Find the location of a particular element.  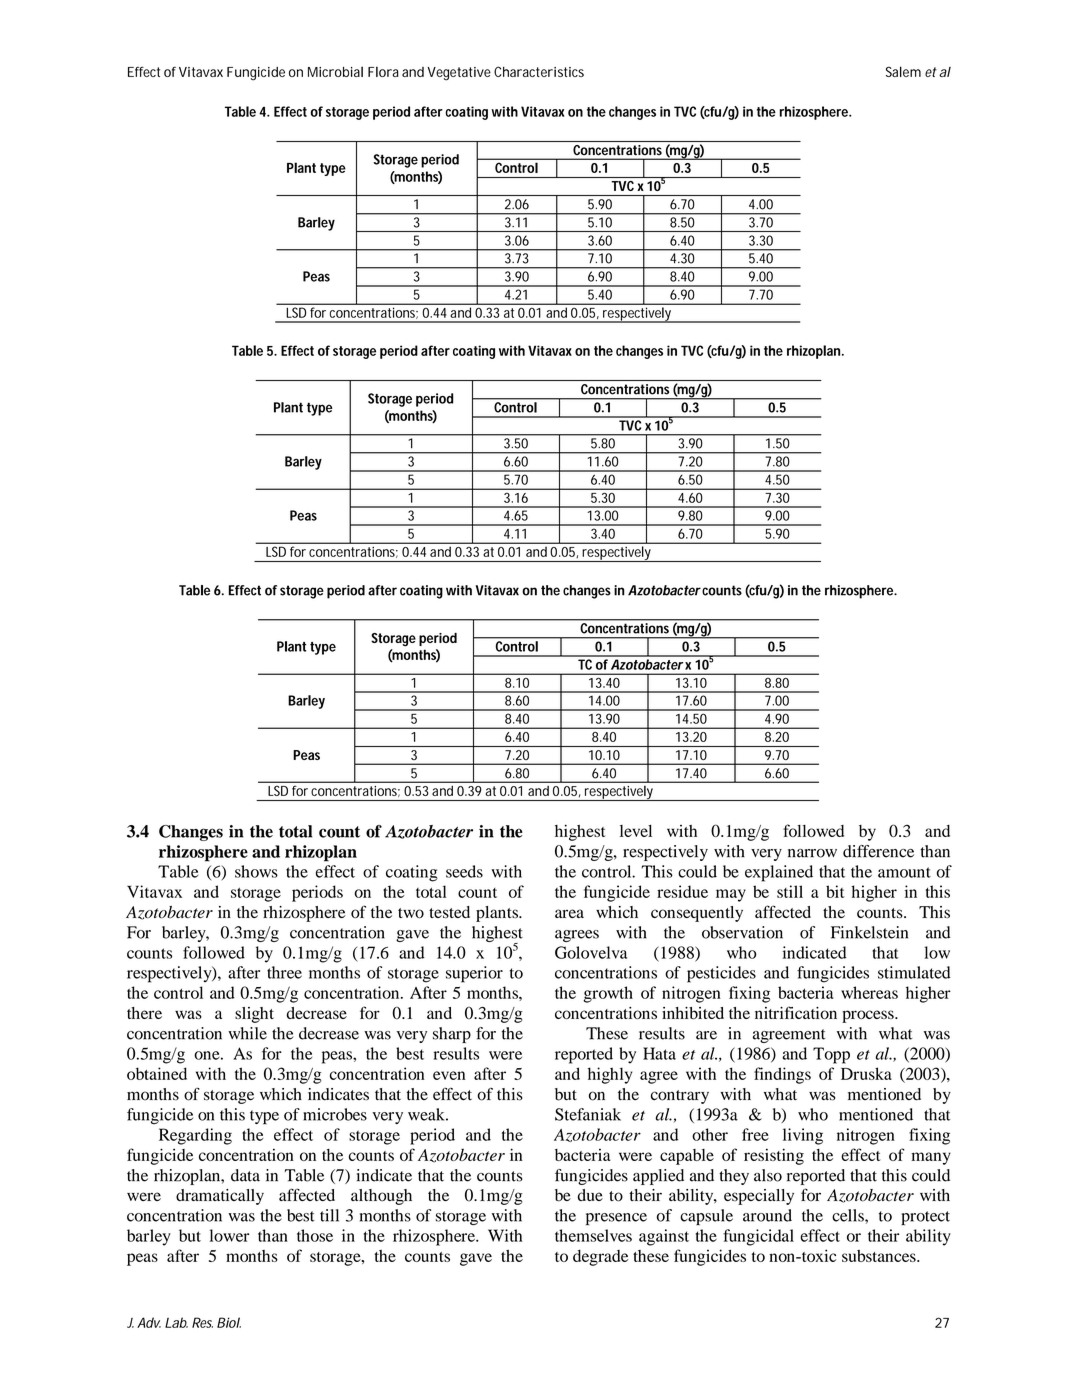

Flora is located at coordinates (383, 71).
